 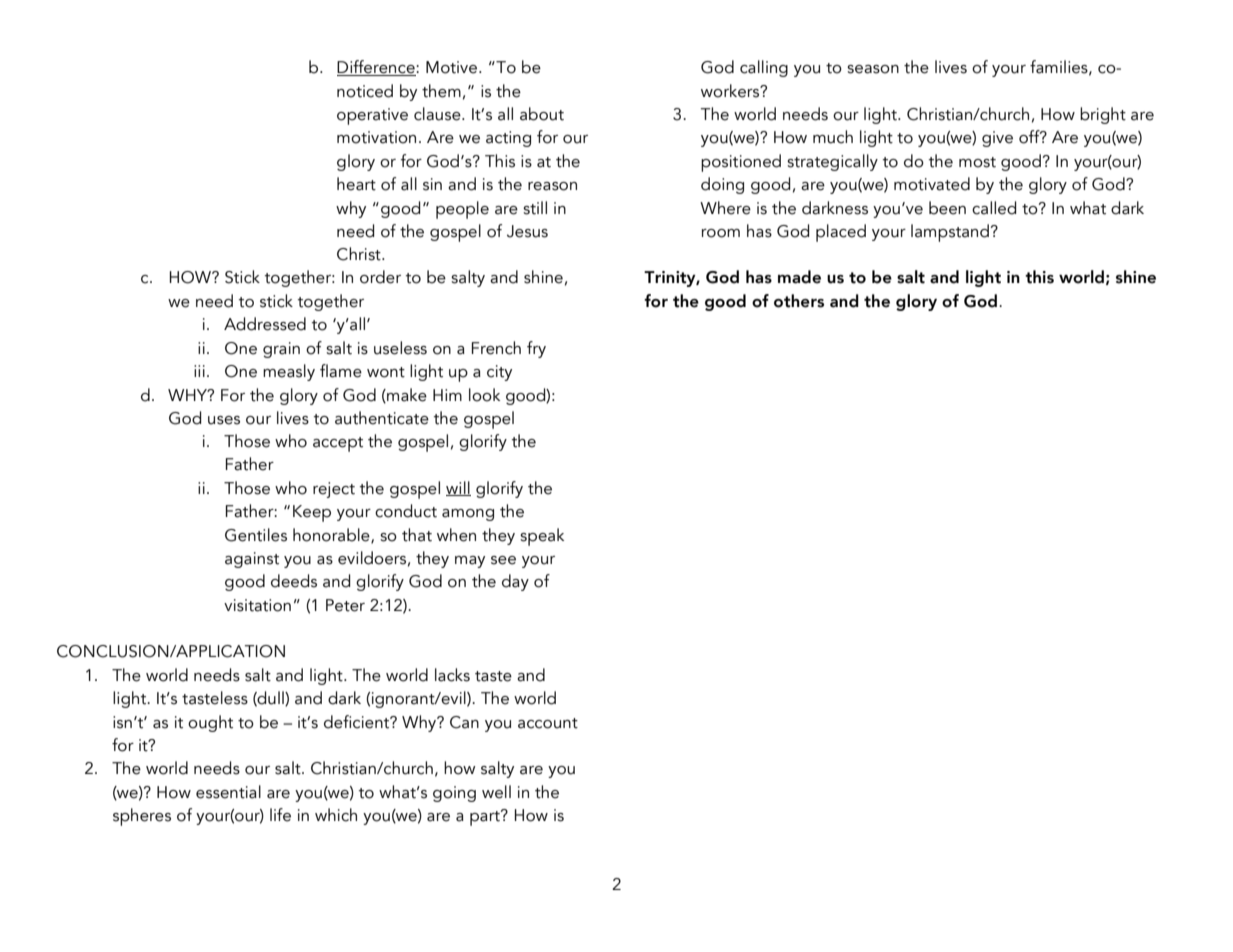 What do you see at coordinates (515, 582) in the screenshot?
I see `day` at bounding box center [515, 582].
